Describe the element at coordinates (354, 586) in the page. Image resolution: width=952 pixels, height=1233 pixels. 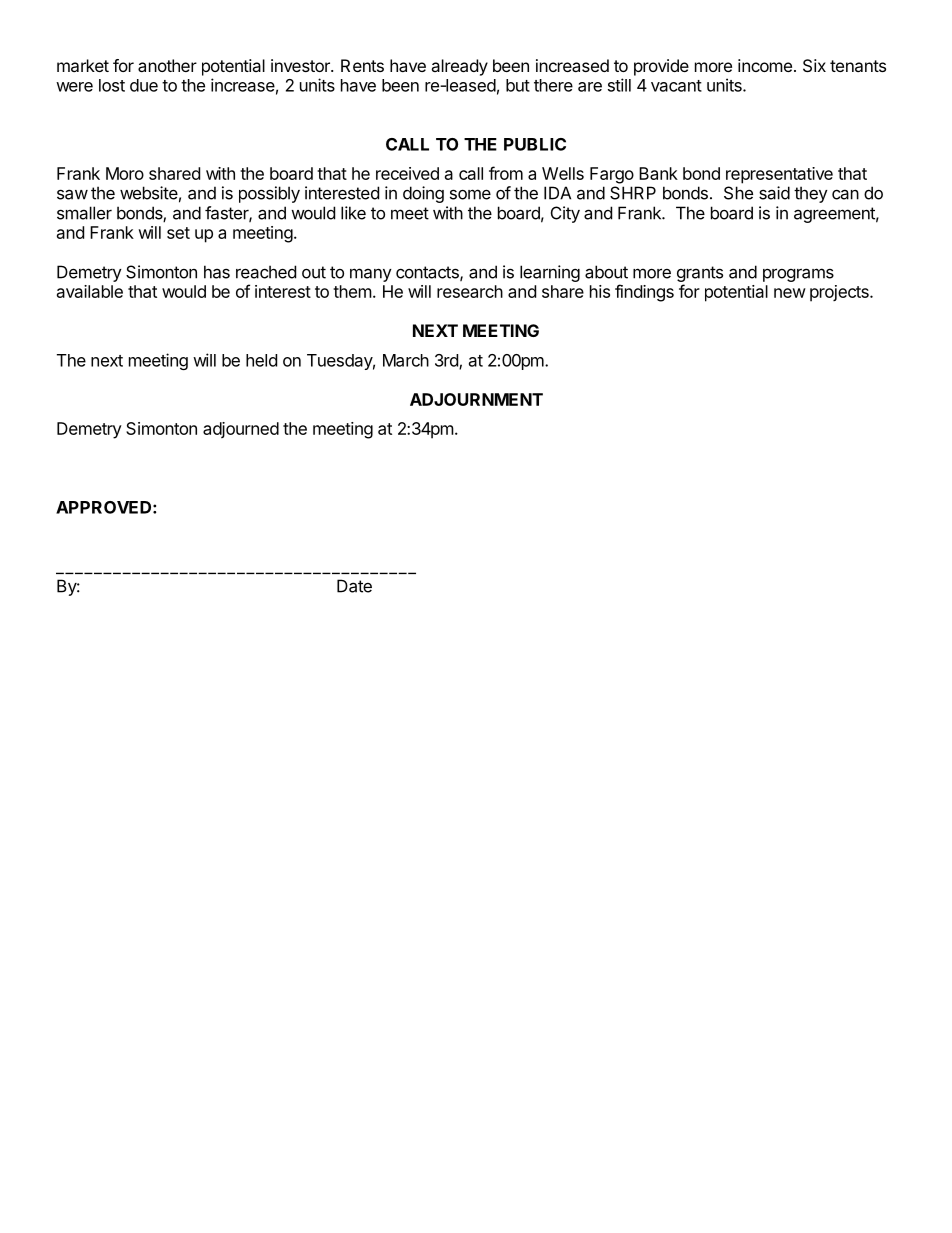
I see `Date` at that location.
